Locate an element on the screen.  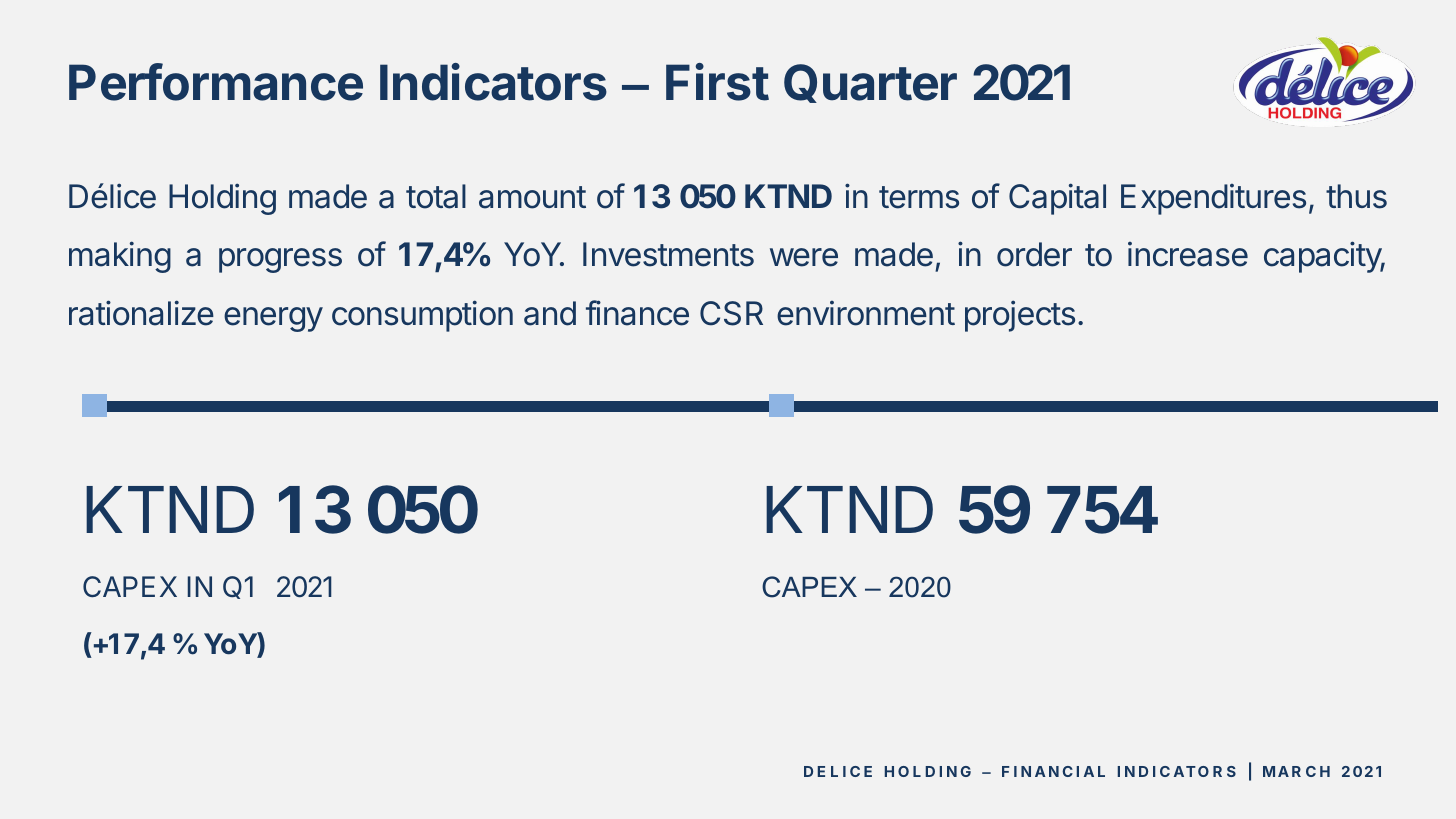
thus is located at coordinates (1356, 196).
